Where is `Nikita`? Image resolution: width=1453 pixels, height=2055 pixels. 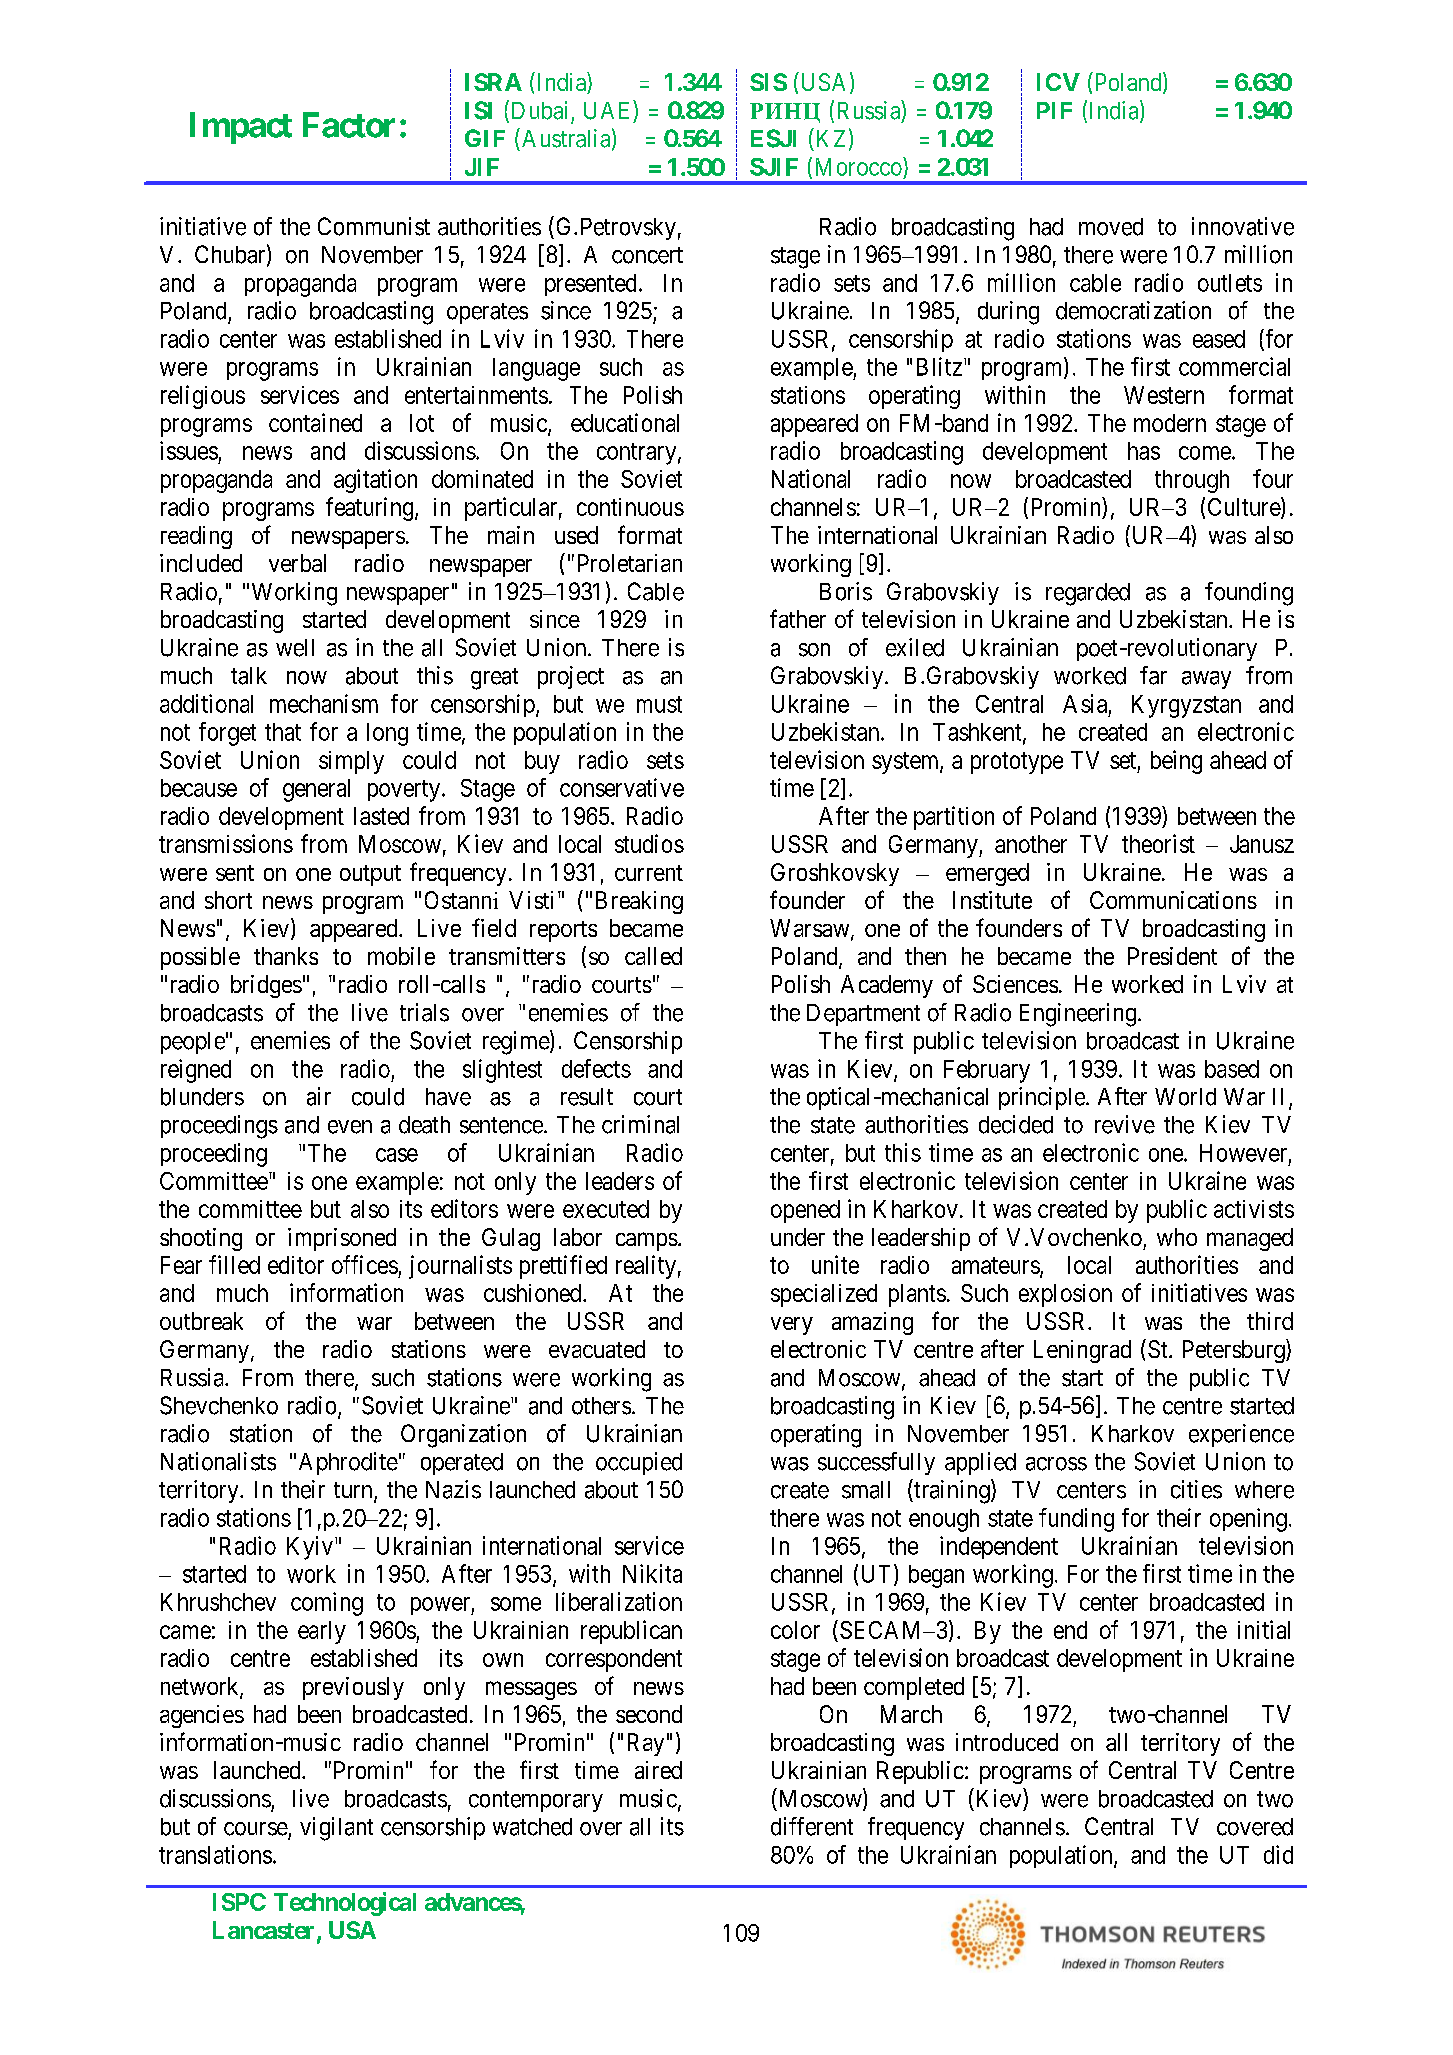
Nikita is located at coordinates (652, 1573).
